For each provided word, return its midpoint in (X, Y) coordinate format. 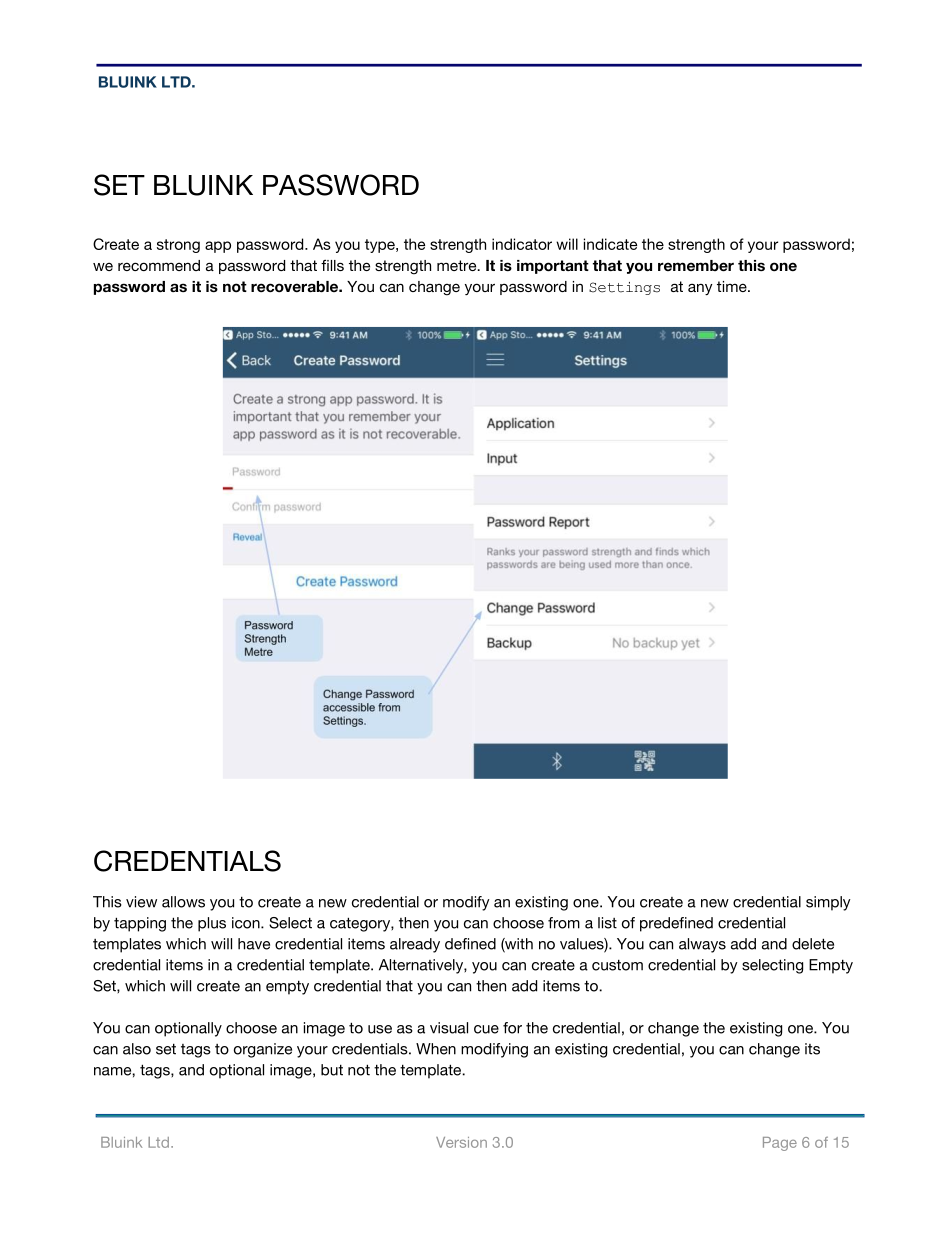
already (415, 945)
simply (828, 903)
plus (212, 924)
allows (183, 902)
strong (178, 246)
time (733, 286)
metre (458, 265)
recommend (159, 265)
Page (780, 1144)
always (702, 945)
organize (263, 1050)
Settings (624, 288)
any (700, 290)
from (564, 923)
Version (461, 1142)
